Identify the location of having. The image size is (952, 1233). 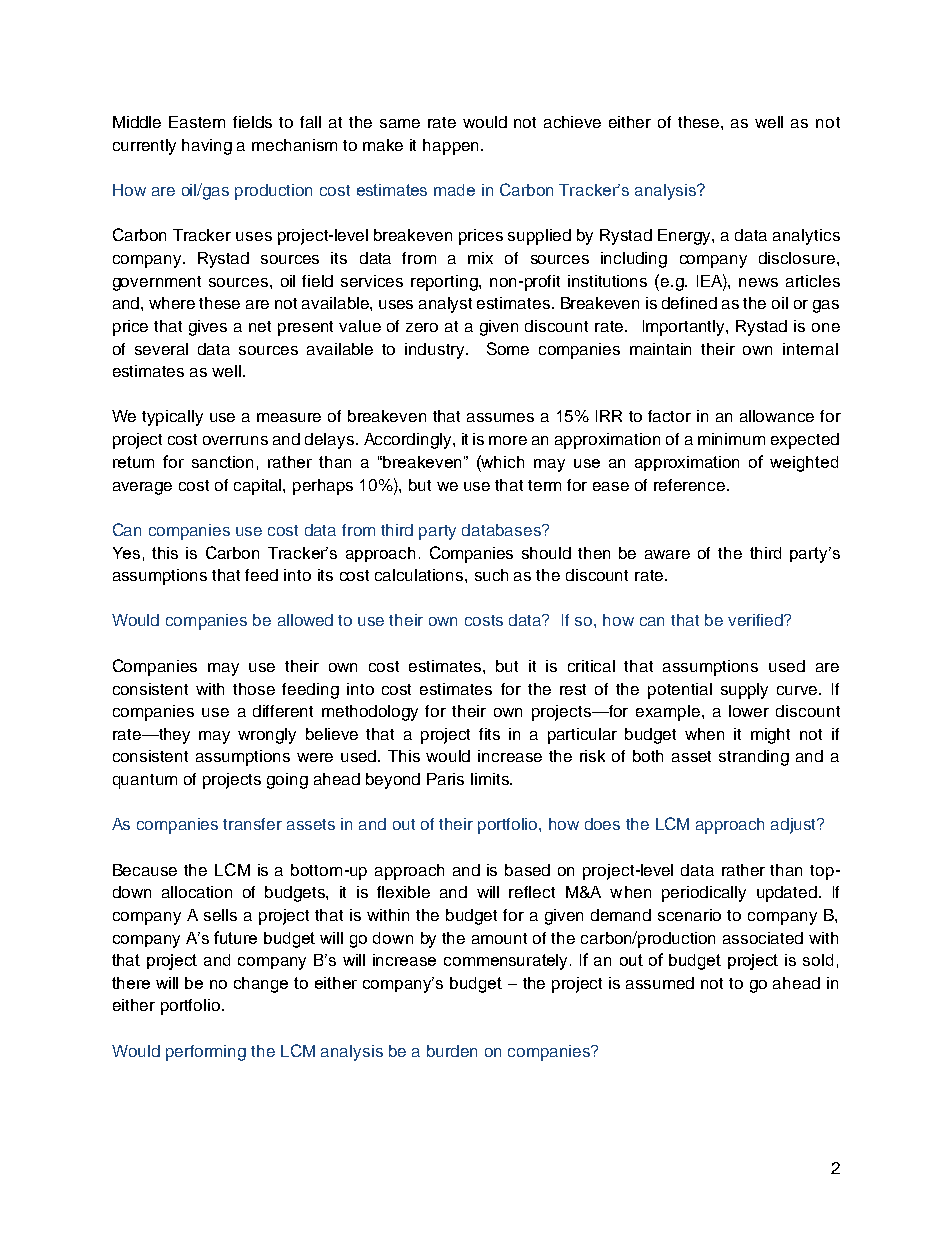
(207, 147).
